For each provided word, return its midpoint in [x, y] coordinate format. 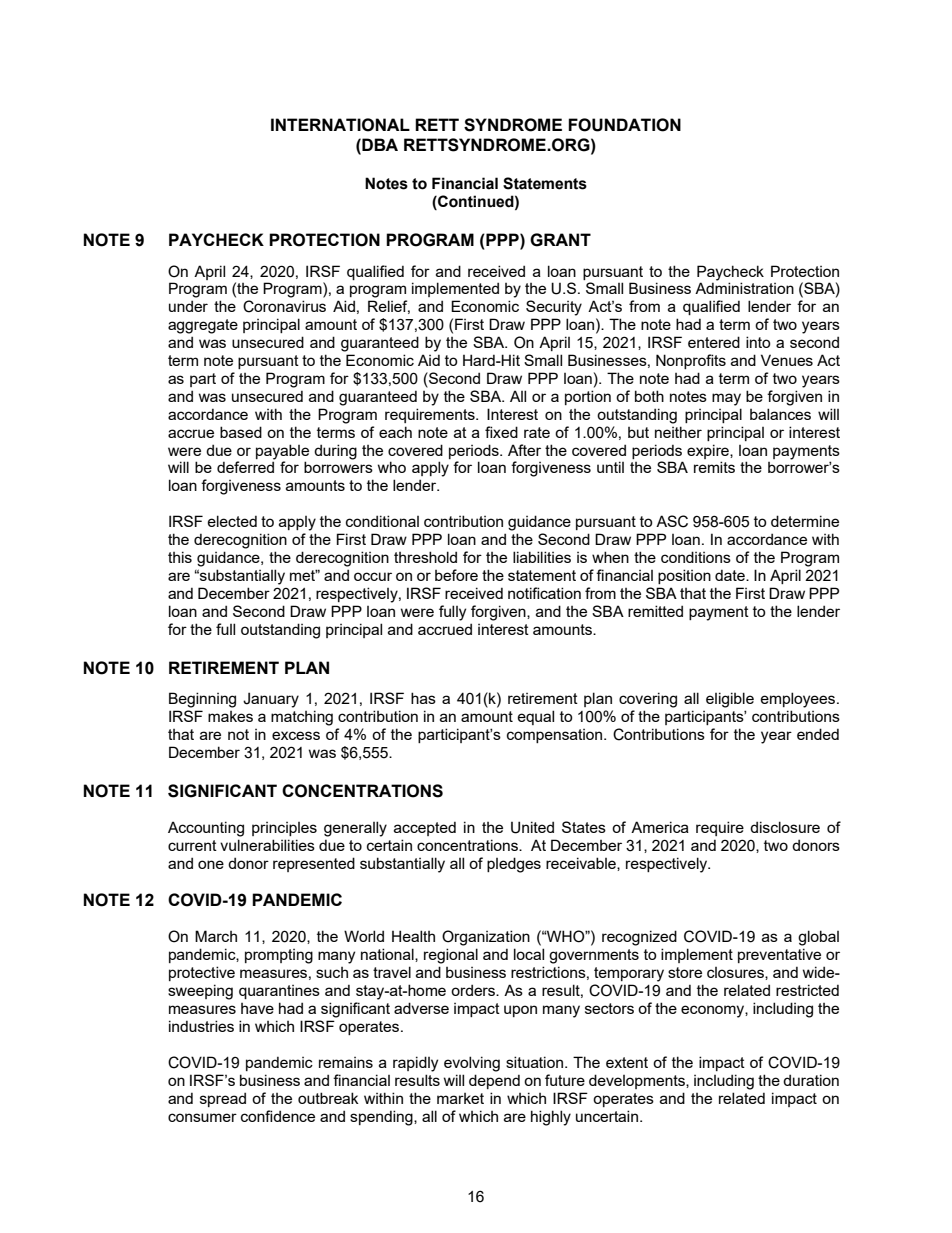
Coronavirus [284, 306]
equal [536, 717]
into [758, 342]
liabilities [542, 557]
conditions [696, 557]
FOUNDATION [624, 125]
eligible [730, 700]
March [216, 936]
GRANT [560, 240]
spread [223, 1099]
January [271, 700]
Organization [486, 938]
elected [232, 521]
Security [554, 308]
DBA [379, 144]
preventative [779, 955]
